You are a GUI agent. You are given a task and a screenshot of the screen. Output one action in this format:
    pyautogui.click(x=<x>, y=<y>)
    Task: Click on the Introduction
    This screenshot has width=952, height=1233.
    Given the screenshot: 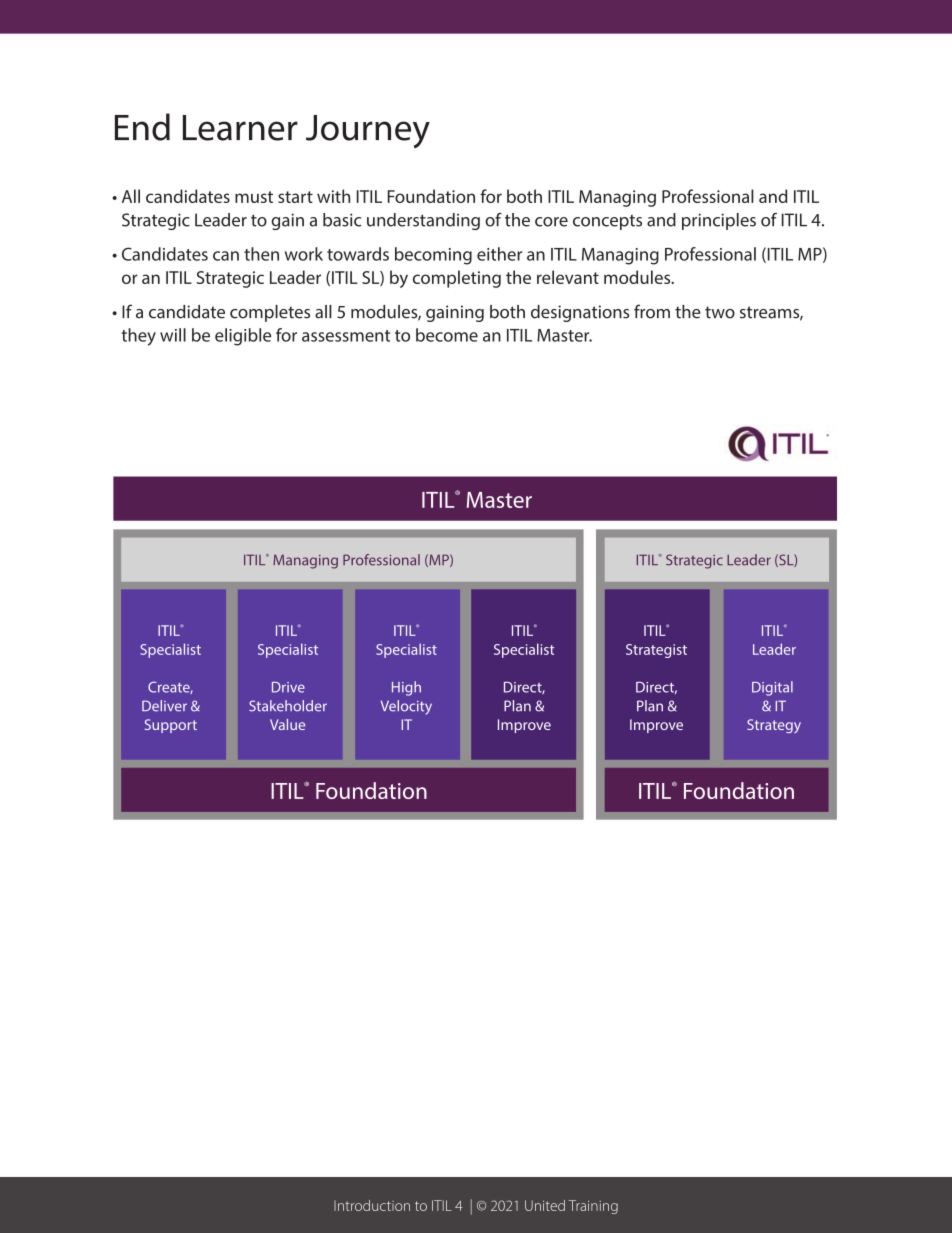 What is the action you would take?
    pyautogui.click(x=372, y=1205)
